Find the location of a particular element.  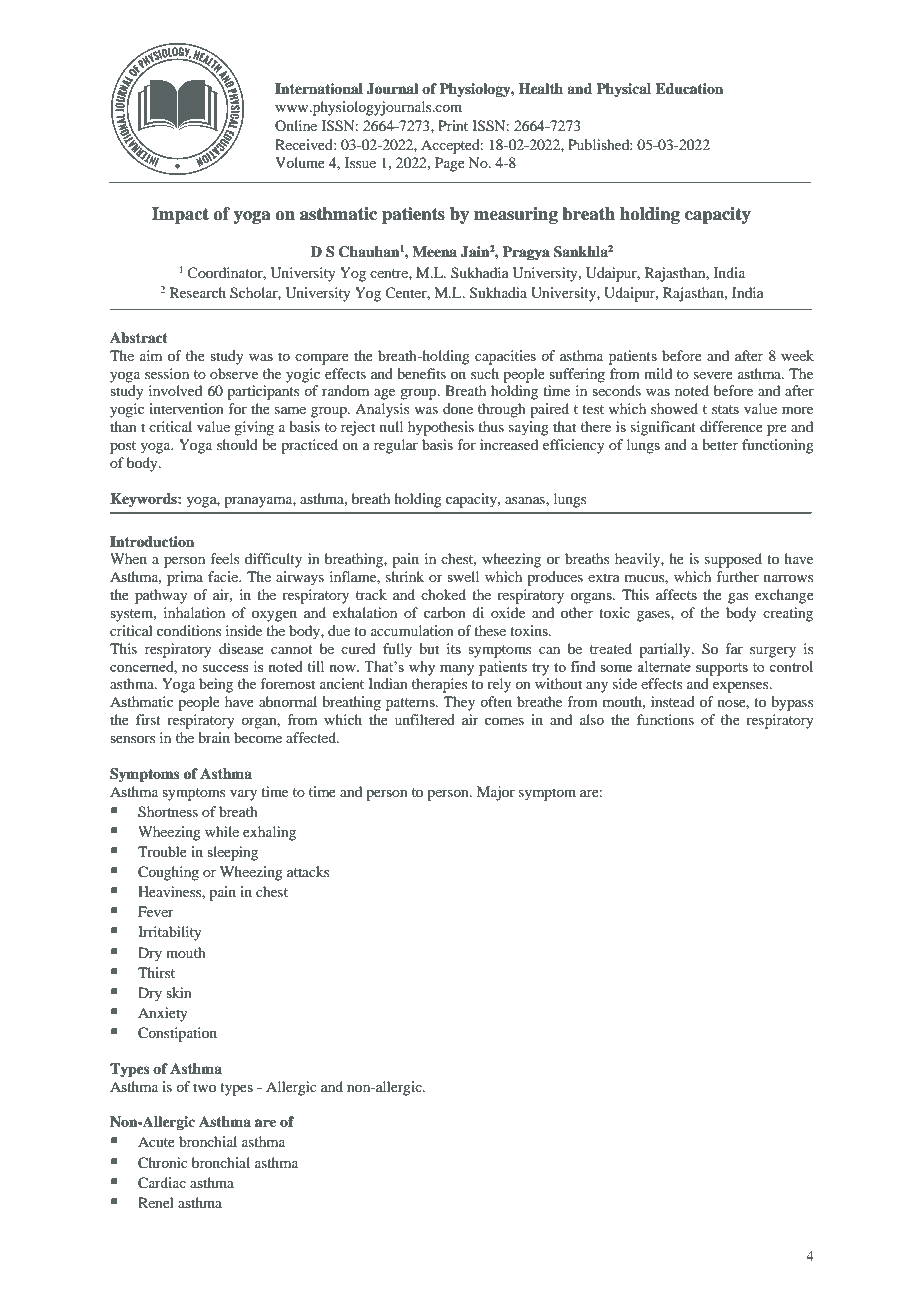

Online is located at coordinates (296, 125).
